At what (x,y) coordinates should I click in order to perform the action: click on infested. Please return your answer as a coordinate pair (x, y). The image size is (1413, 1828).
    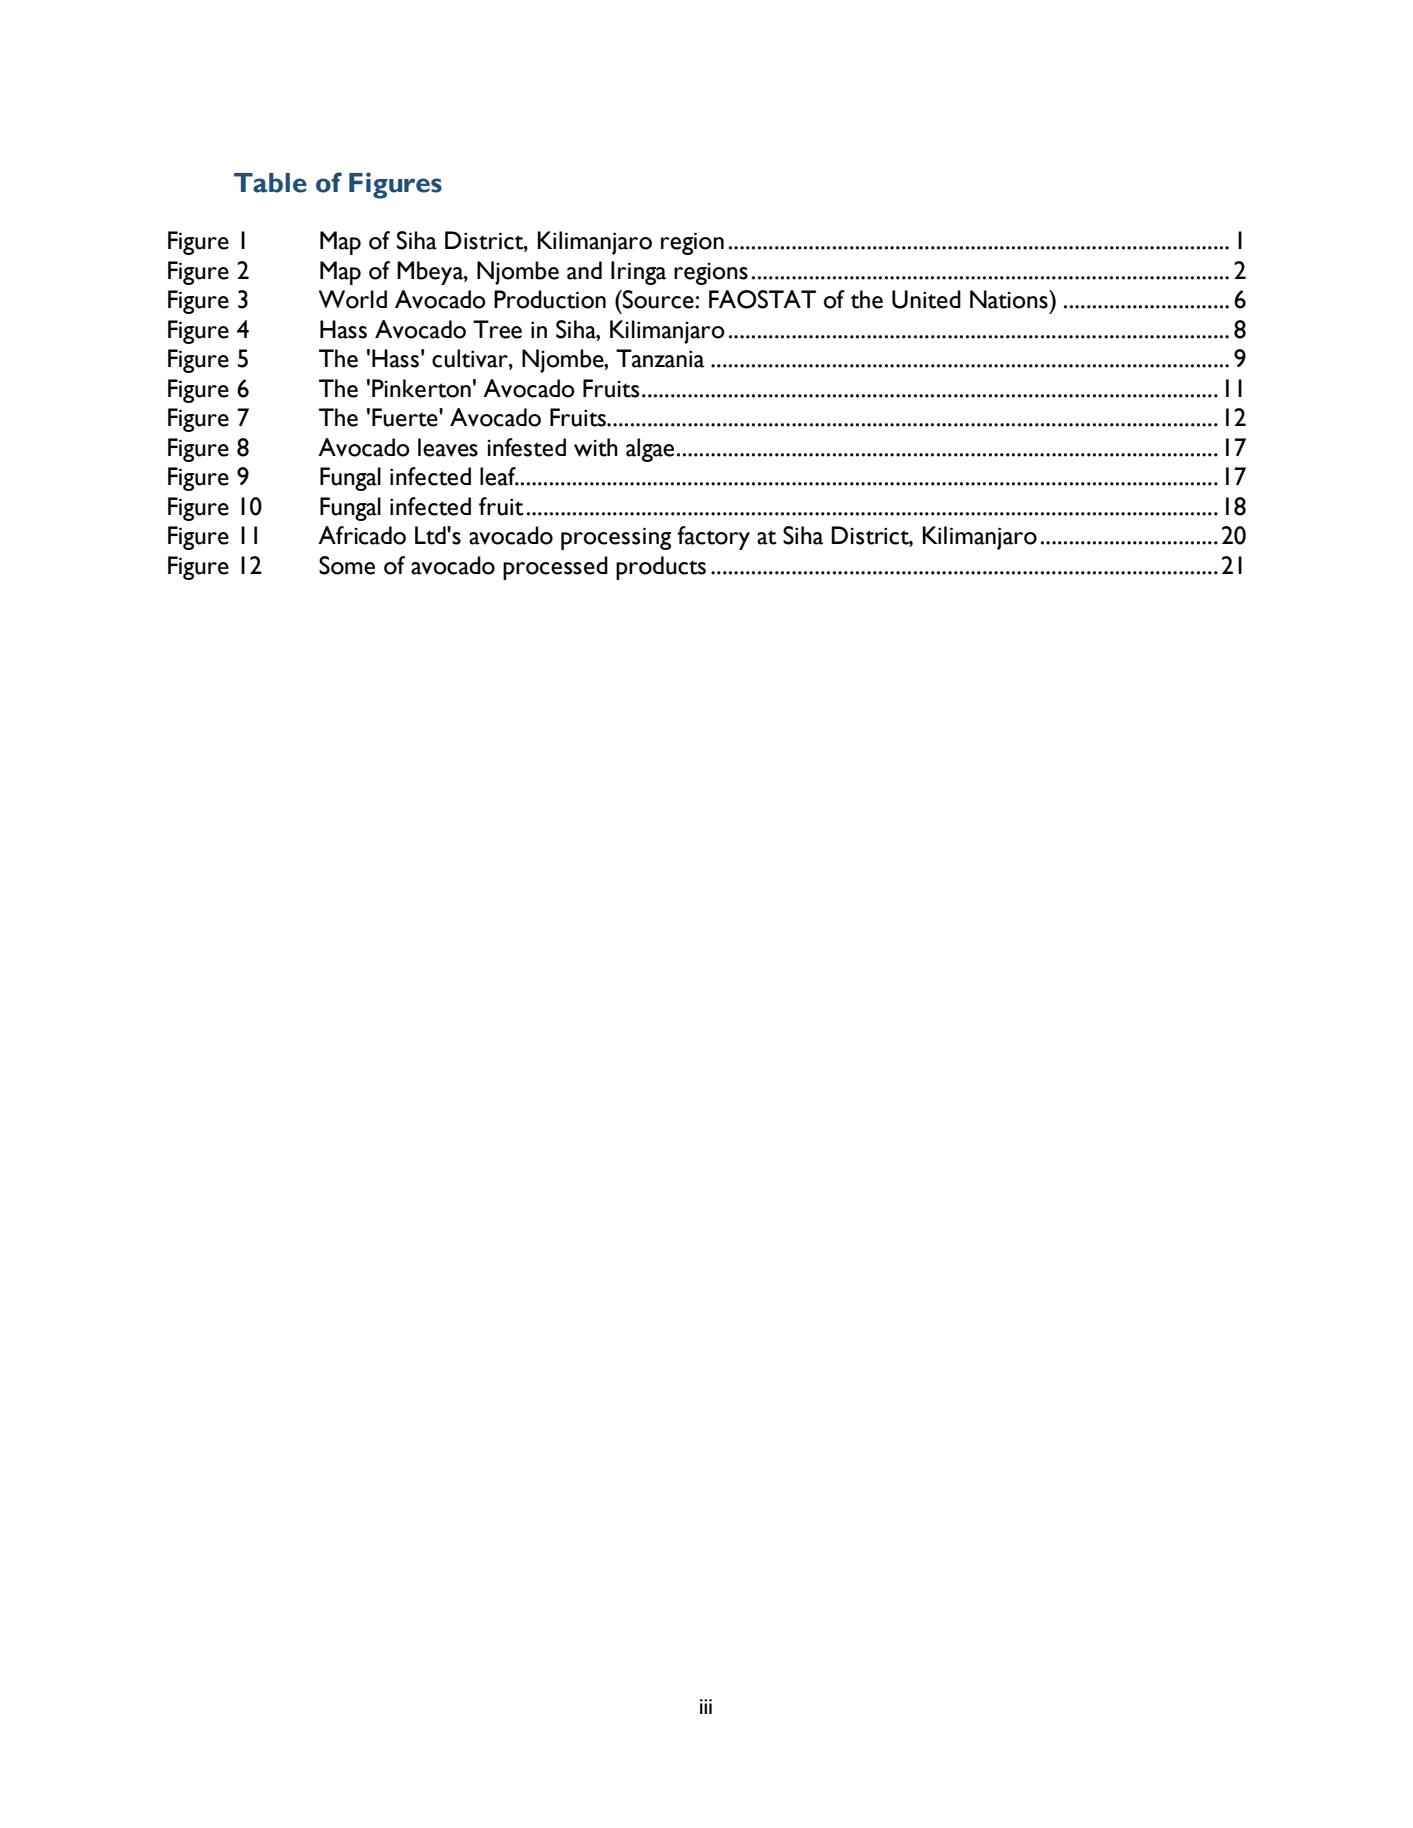
    Looking at the image, I should click on (526, 447).
